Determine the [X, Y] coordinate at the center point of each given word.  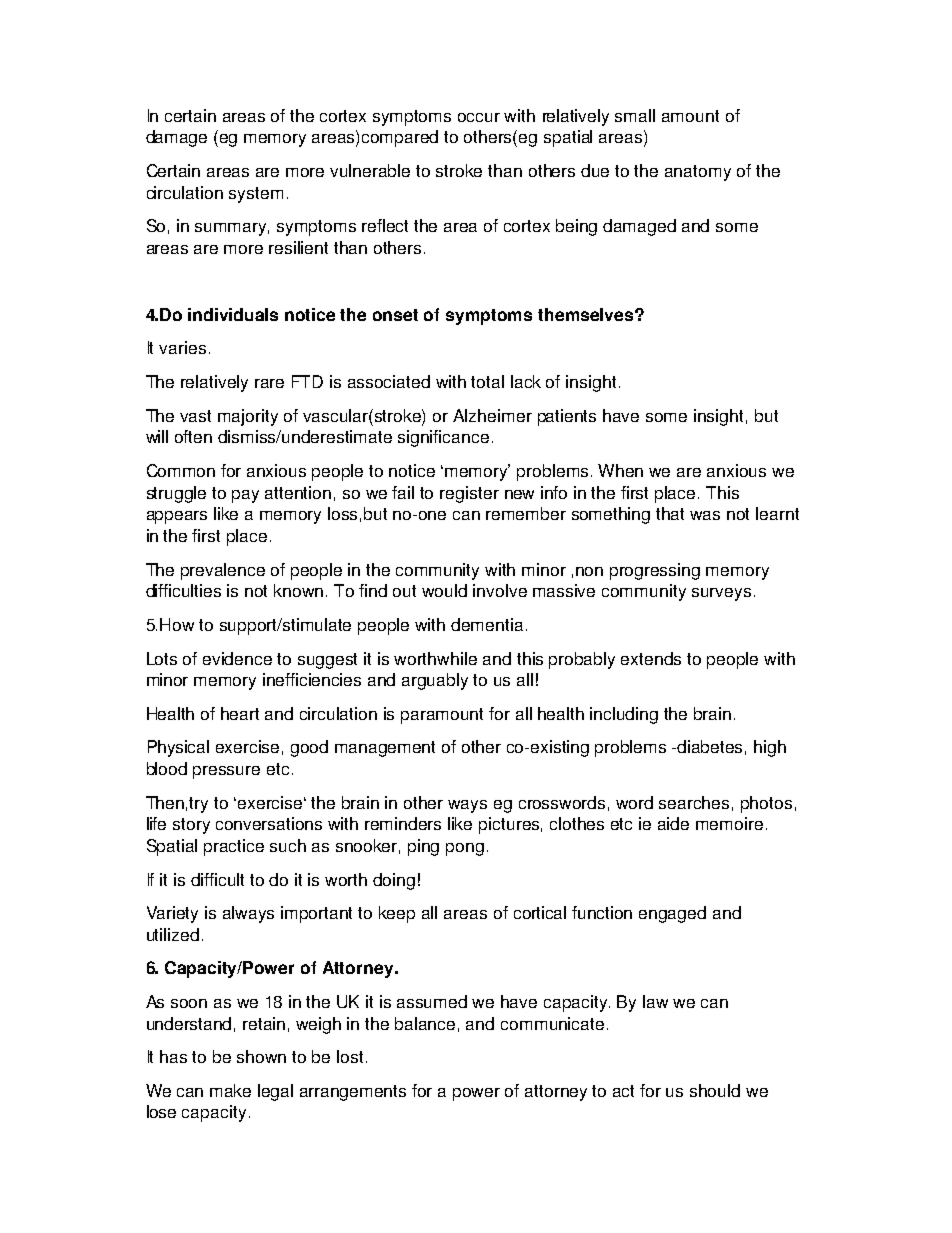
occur [479, 117]
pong [465, 849]
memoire [729, 823]
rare [269, 383]
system [256, 195]
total [487, 381]
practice [234, 847]
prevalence [223, 571]
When [620, 470]
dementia [487, 624]
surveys [721, 594]
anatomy [698, 173]
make [230, 1090]
